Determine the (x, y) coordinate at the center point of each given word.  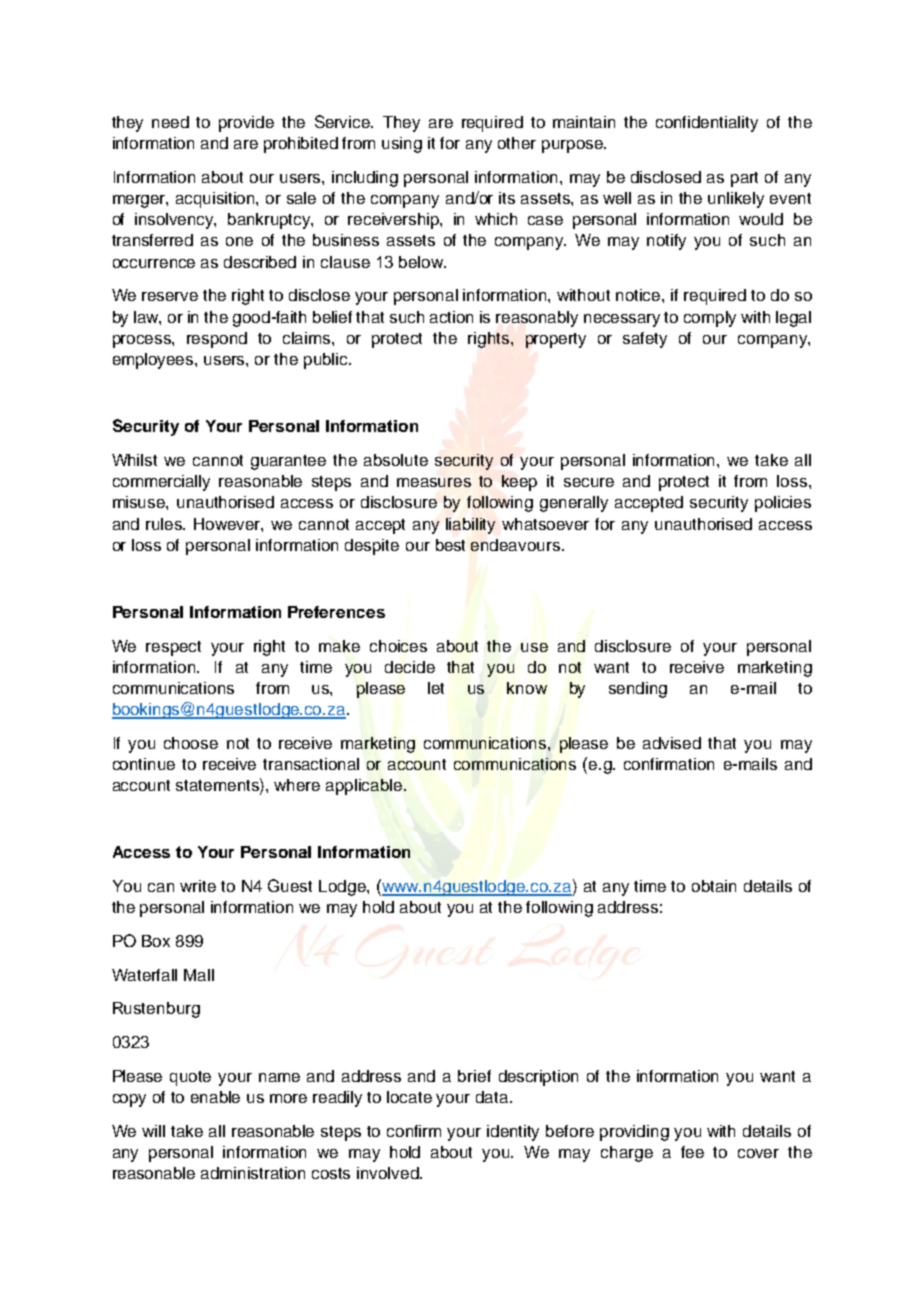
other (517, 143)
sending (638, 690)
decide (410, 667)
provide (246, 124)
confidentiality (707, 124)
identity (513, 1133)
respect (173, 648)
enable (215, 1097)
